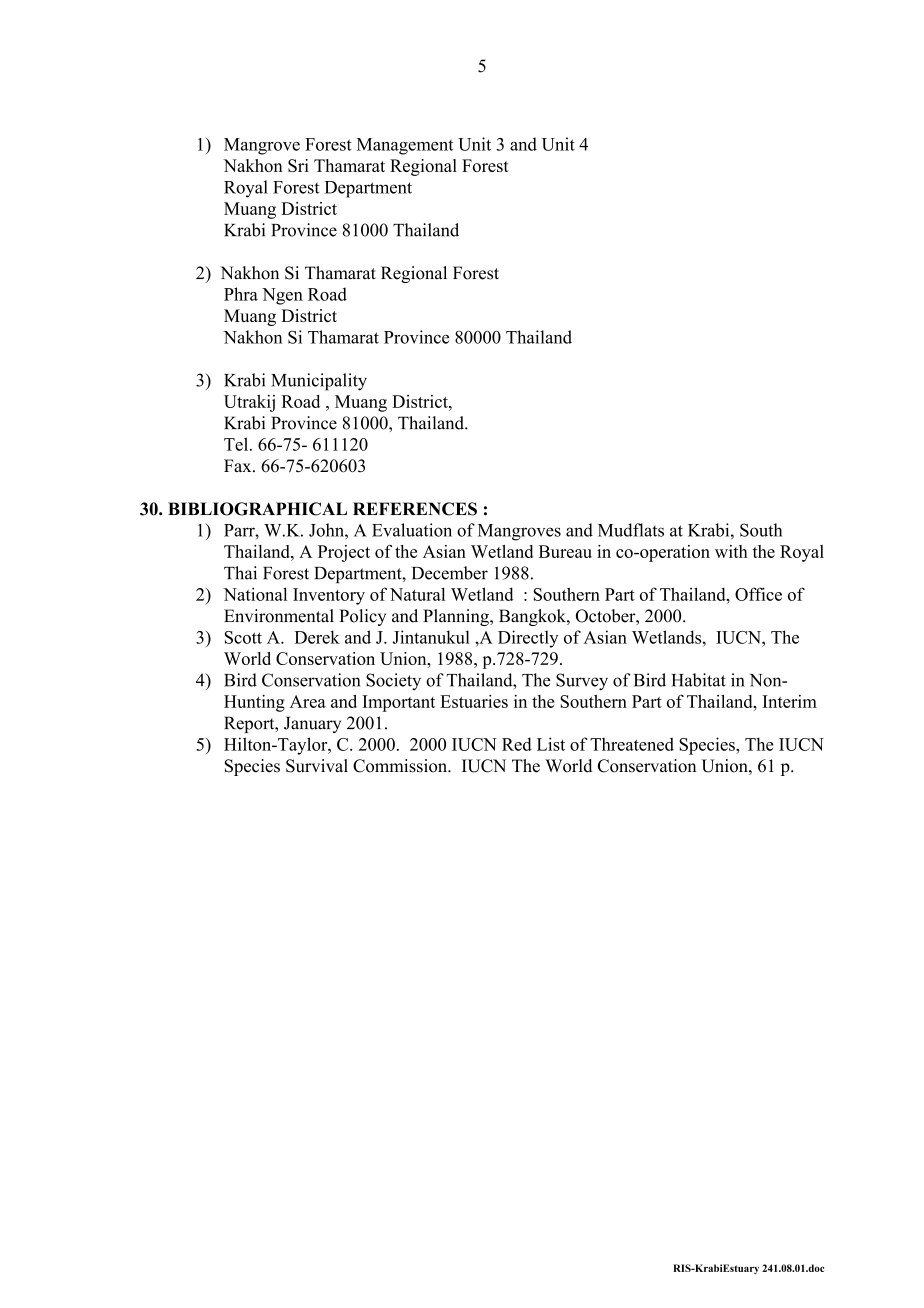 This page has width=924, height=1308. What do you see at coordinates (405, 146) in the page?
I see `Management` at bounding box center [405, 146].
